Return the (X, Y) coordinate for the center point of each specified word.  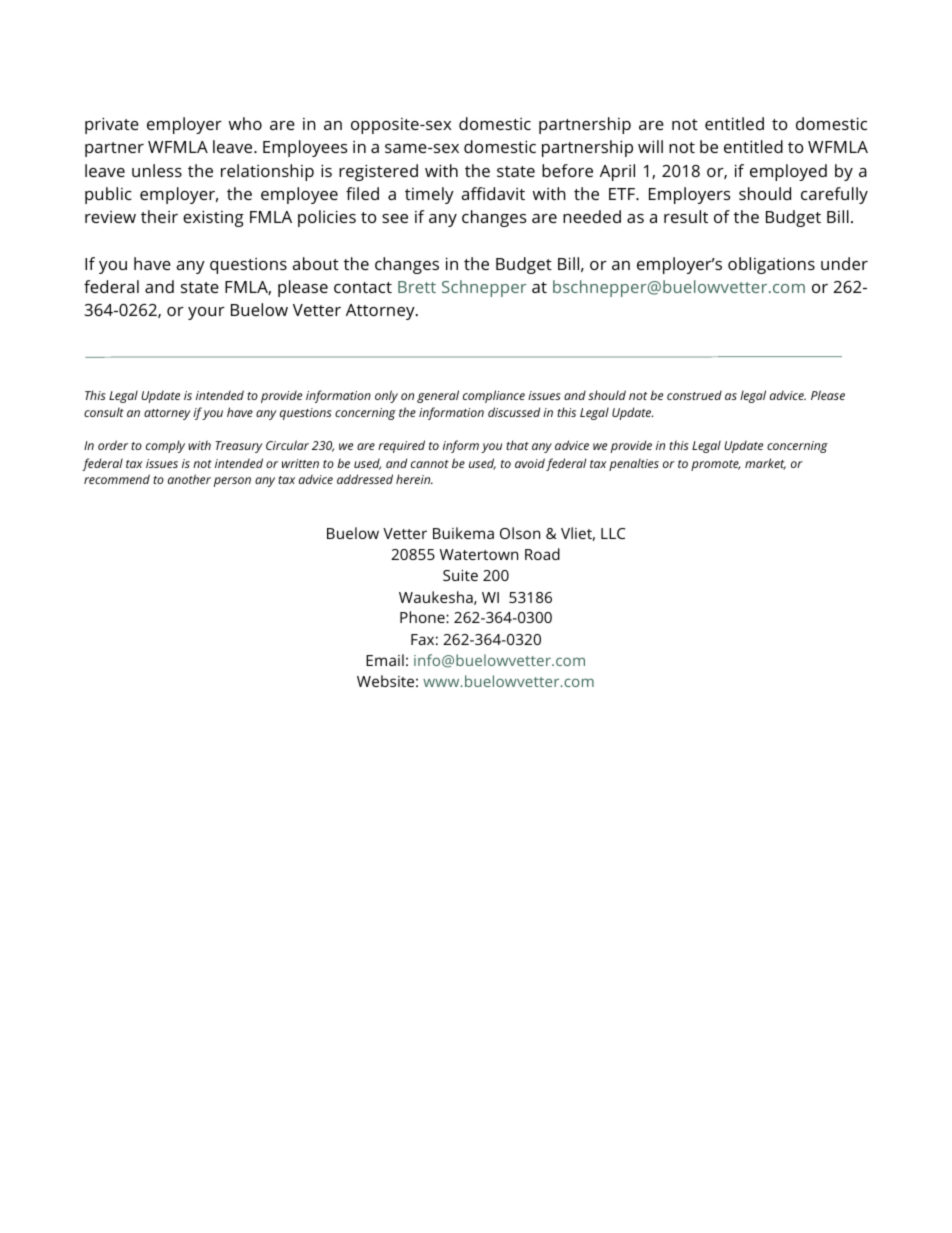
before (567, 170)
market (765, 464)
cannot (430, 464)
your (206, 313)
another (189, 479)
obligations (771, 265)
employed (788, 172)
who (245, 123)
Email (385, 660)
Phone (423, 617)
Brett (417, 287)
